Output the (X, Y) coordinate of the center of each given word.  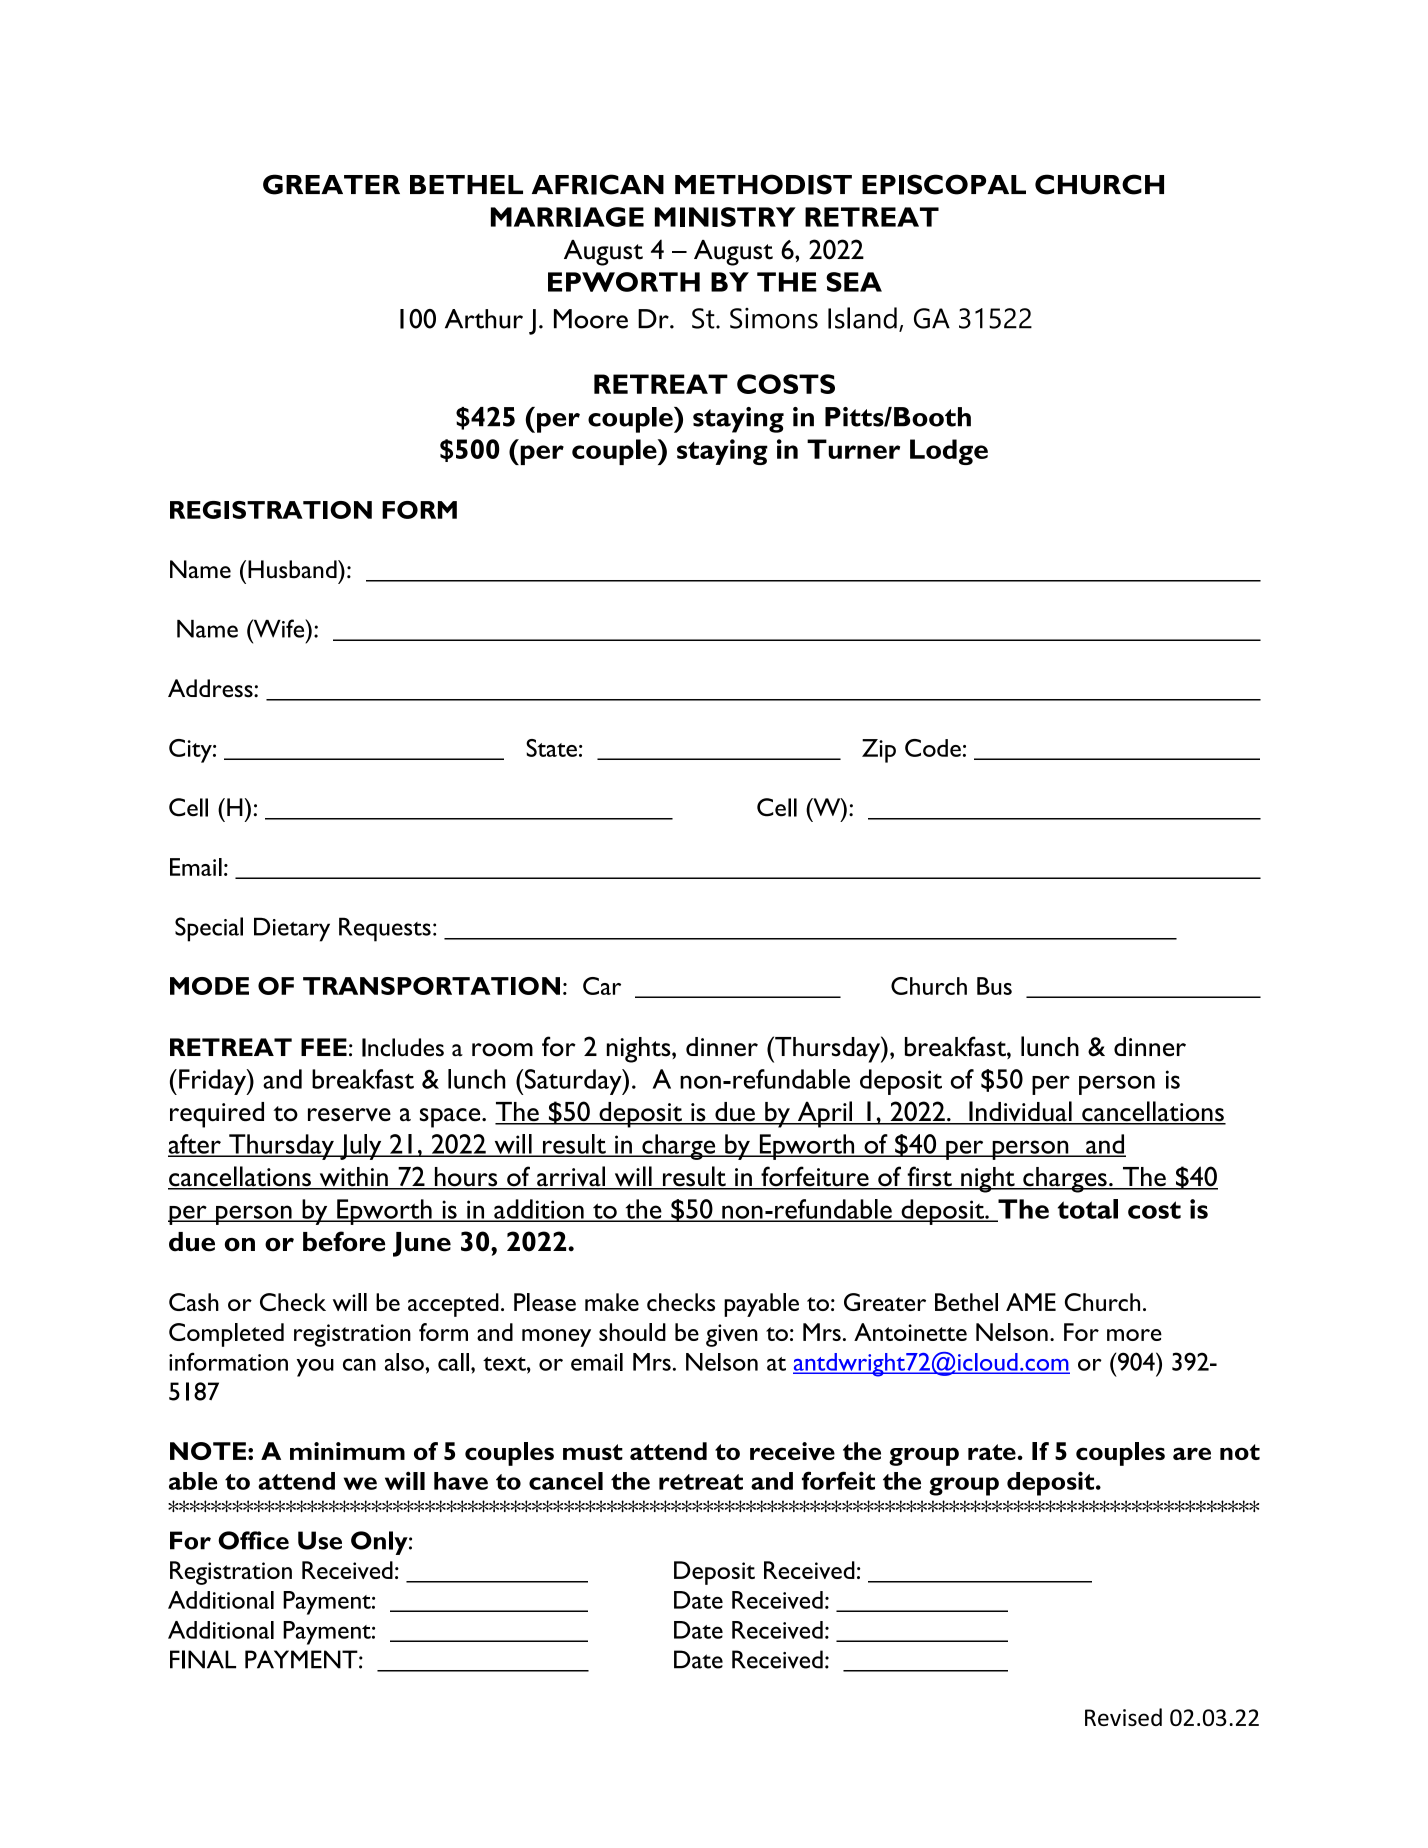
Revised (1123, 1717)
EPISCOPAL (944, 184)
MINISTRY (725, 217)
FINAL (203, 1659)
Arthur (484, 319)
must (593, 1452)
